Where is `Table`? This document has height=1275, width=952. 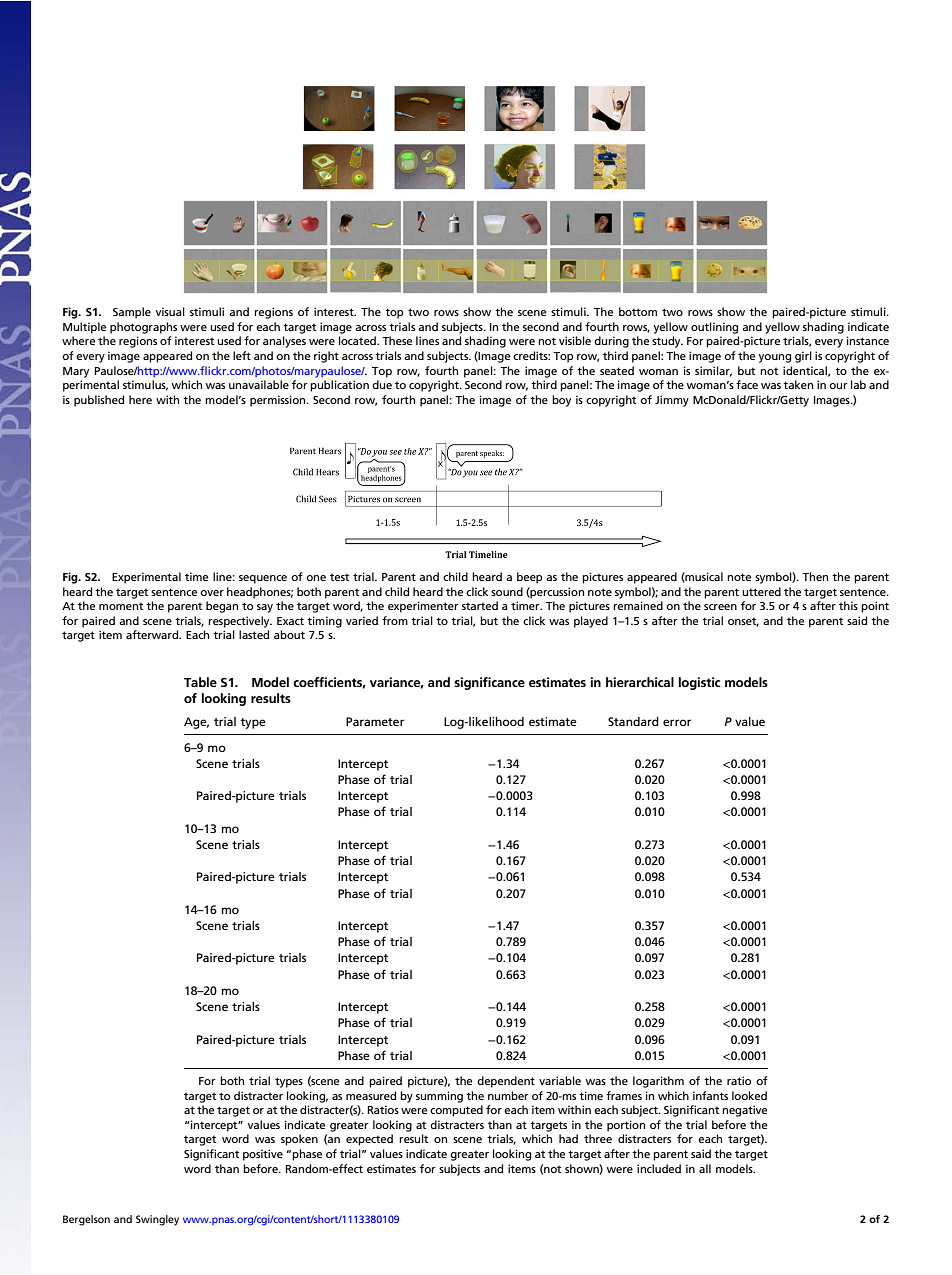
Table is located at coordinates (200, 682).
